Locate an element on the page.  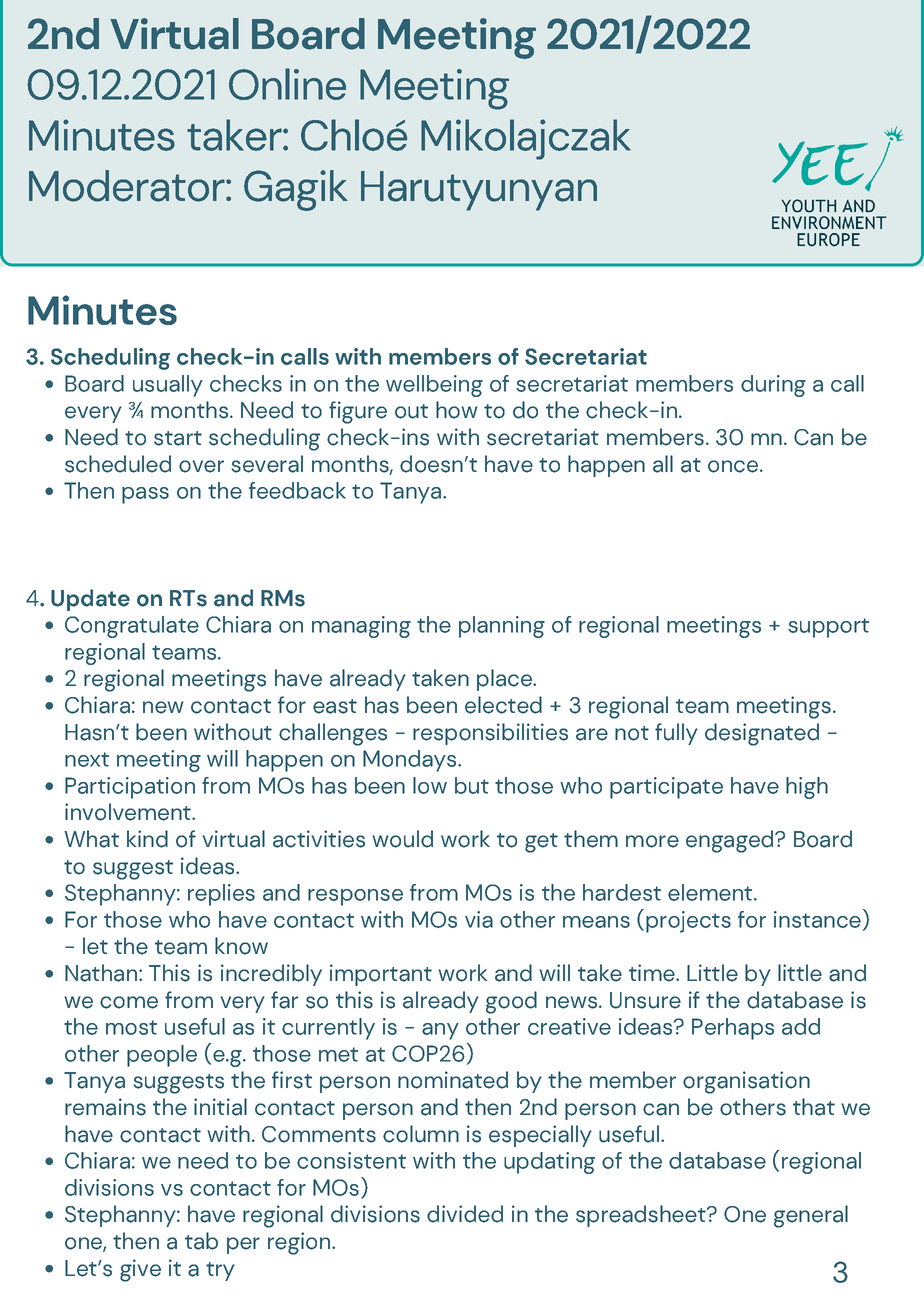
divided is located at coordinates (465, 1214).
